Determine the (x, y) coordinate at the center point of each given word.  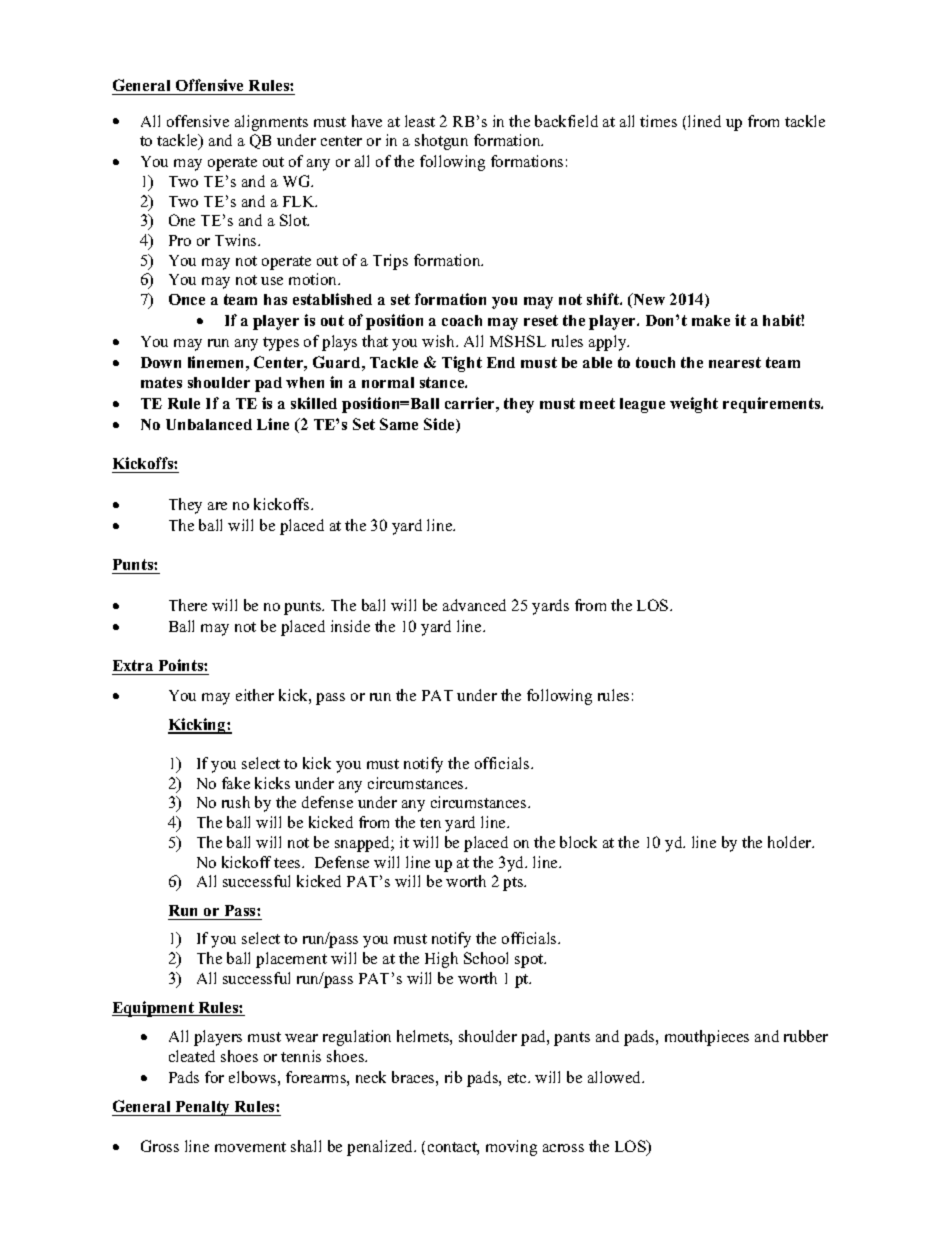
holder (790, 842)
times (658, 121)
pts (514, 884)
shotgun (441, 142)
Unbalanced (209, 424)
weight (694, 405)
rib (453, 1077)
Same (399, 424)
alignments (271, 123)
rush (236, 802)
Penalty (203, 1108)
